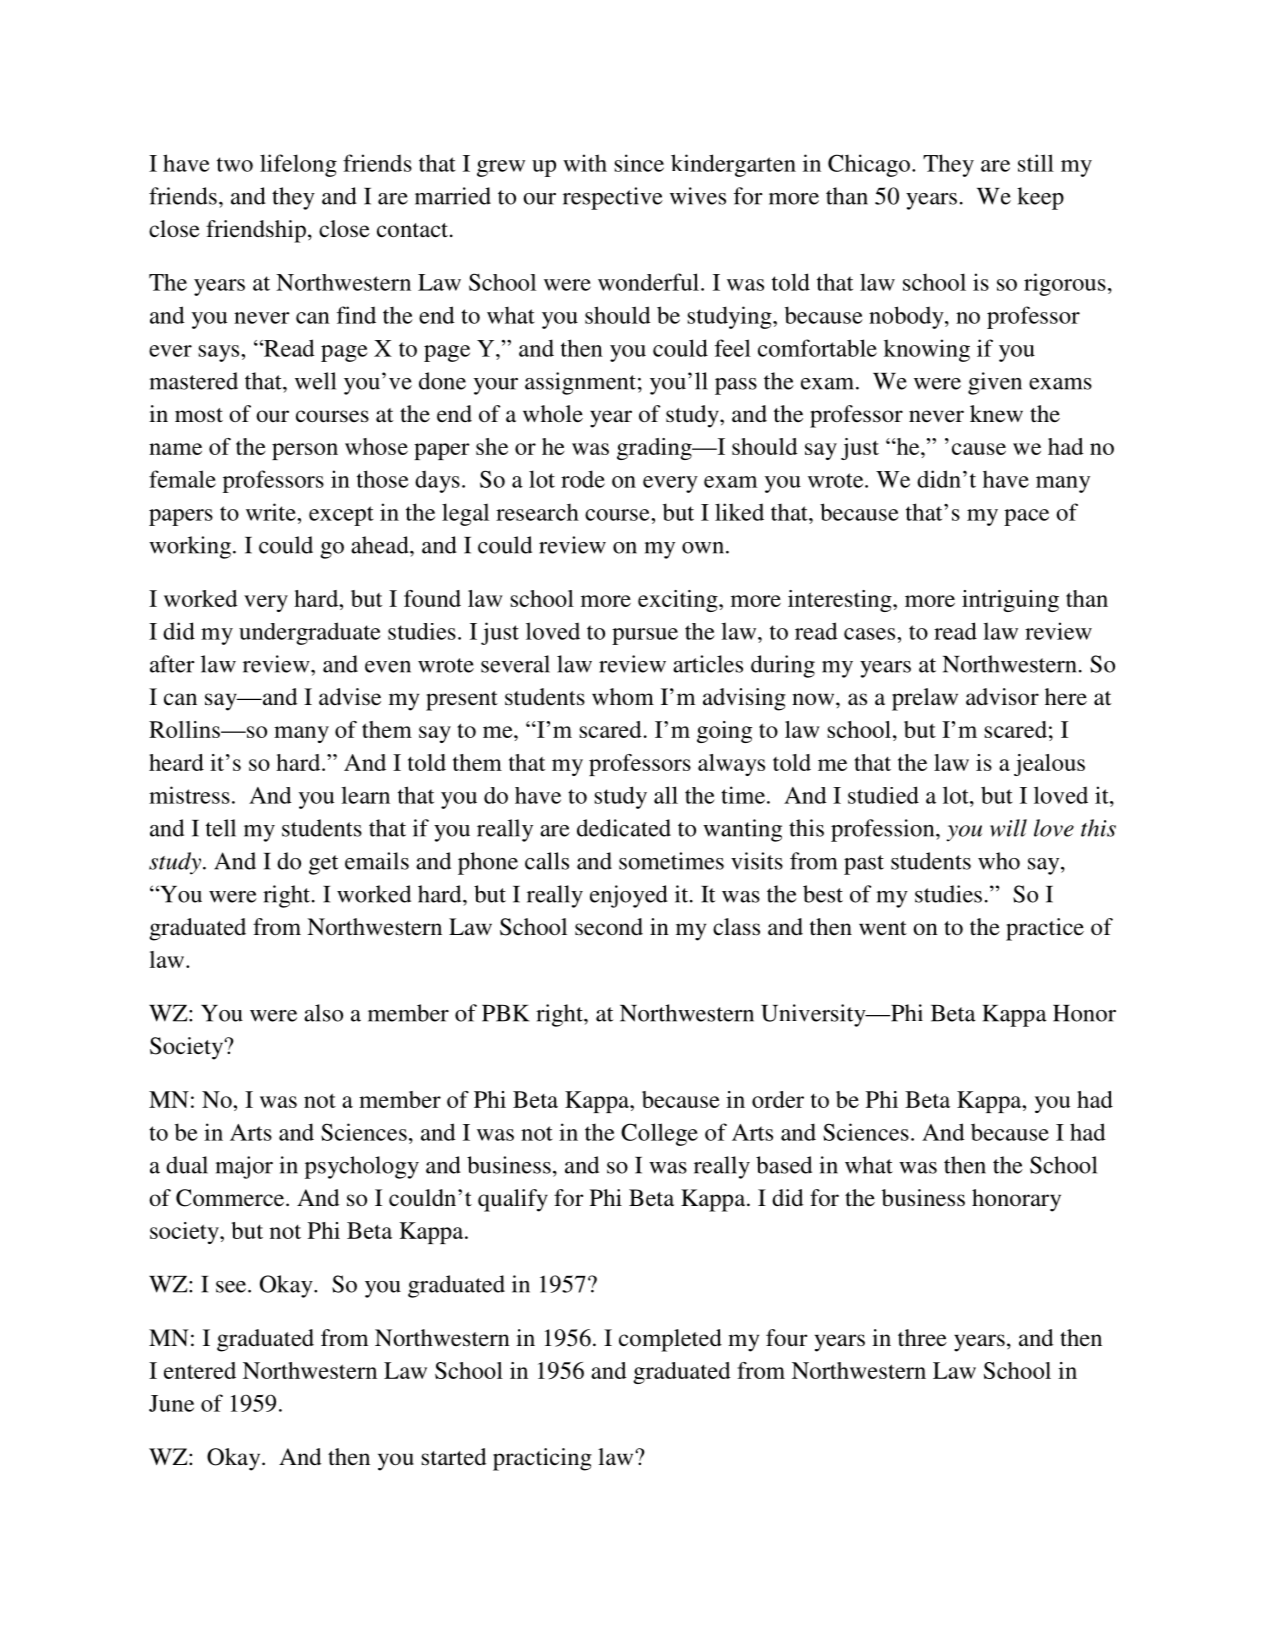  What do you see at coordinates (310, 633) in the screenshot?
I see `undergraduate` at bounding box center [310, 633].
